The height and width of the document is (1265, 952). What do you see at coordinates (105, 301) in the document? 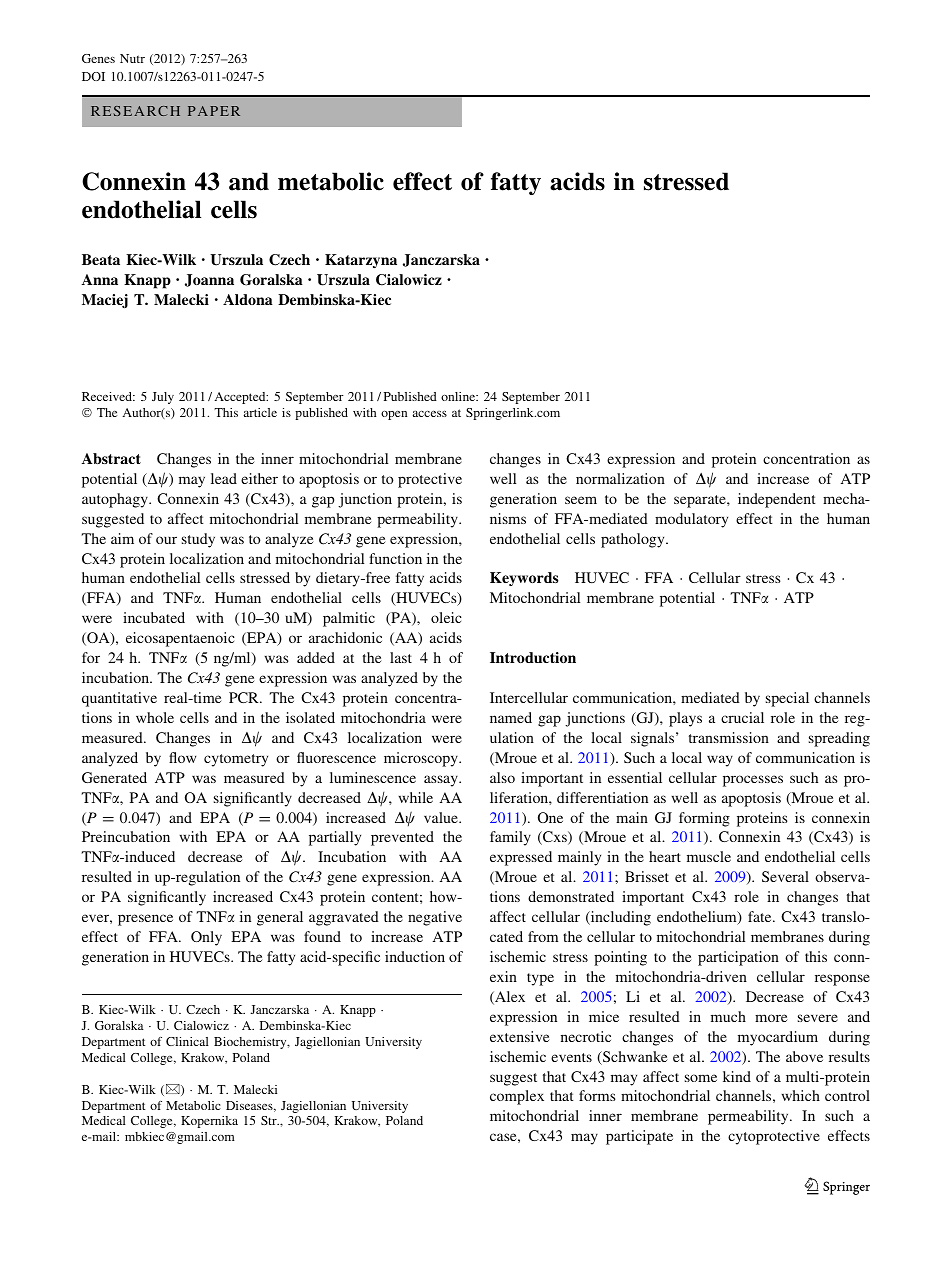
I see `Maciej` at bounding box center [105, 301].
